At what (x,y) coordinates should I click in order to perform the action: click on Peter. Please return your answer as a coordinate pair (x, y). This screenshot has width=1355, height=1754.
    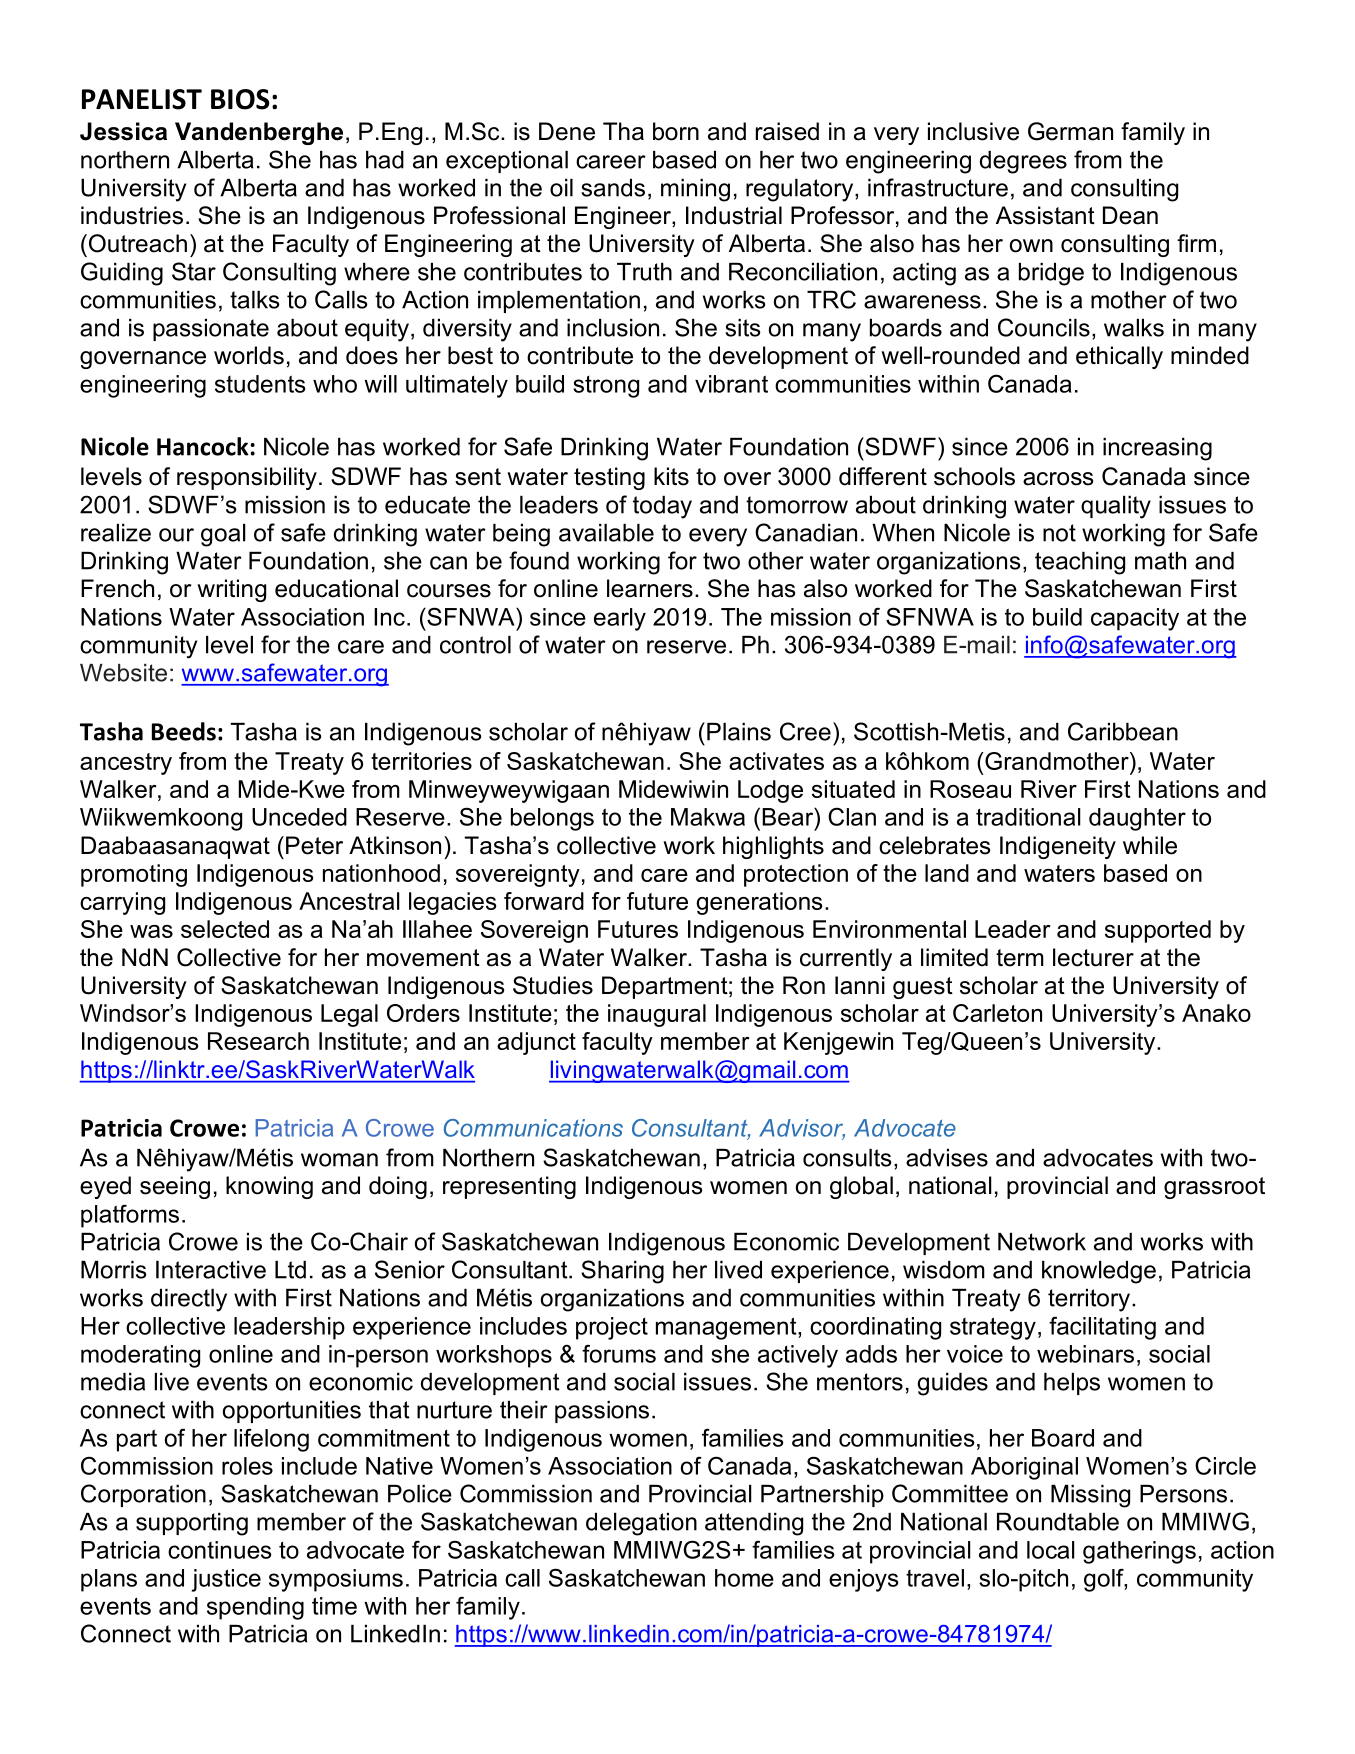
    Looking at the image, I should click on (314, 845).
